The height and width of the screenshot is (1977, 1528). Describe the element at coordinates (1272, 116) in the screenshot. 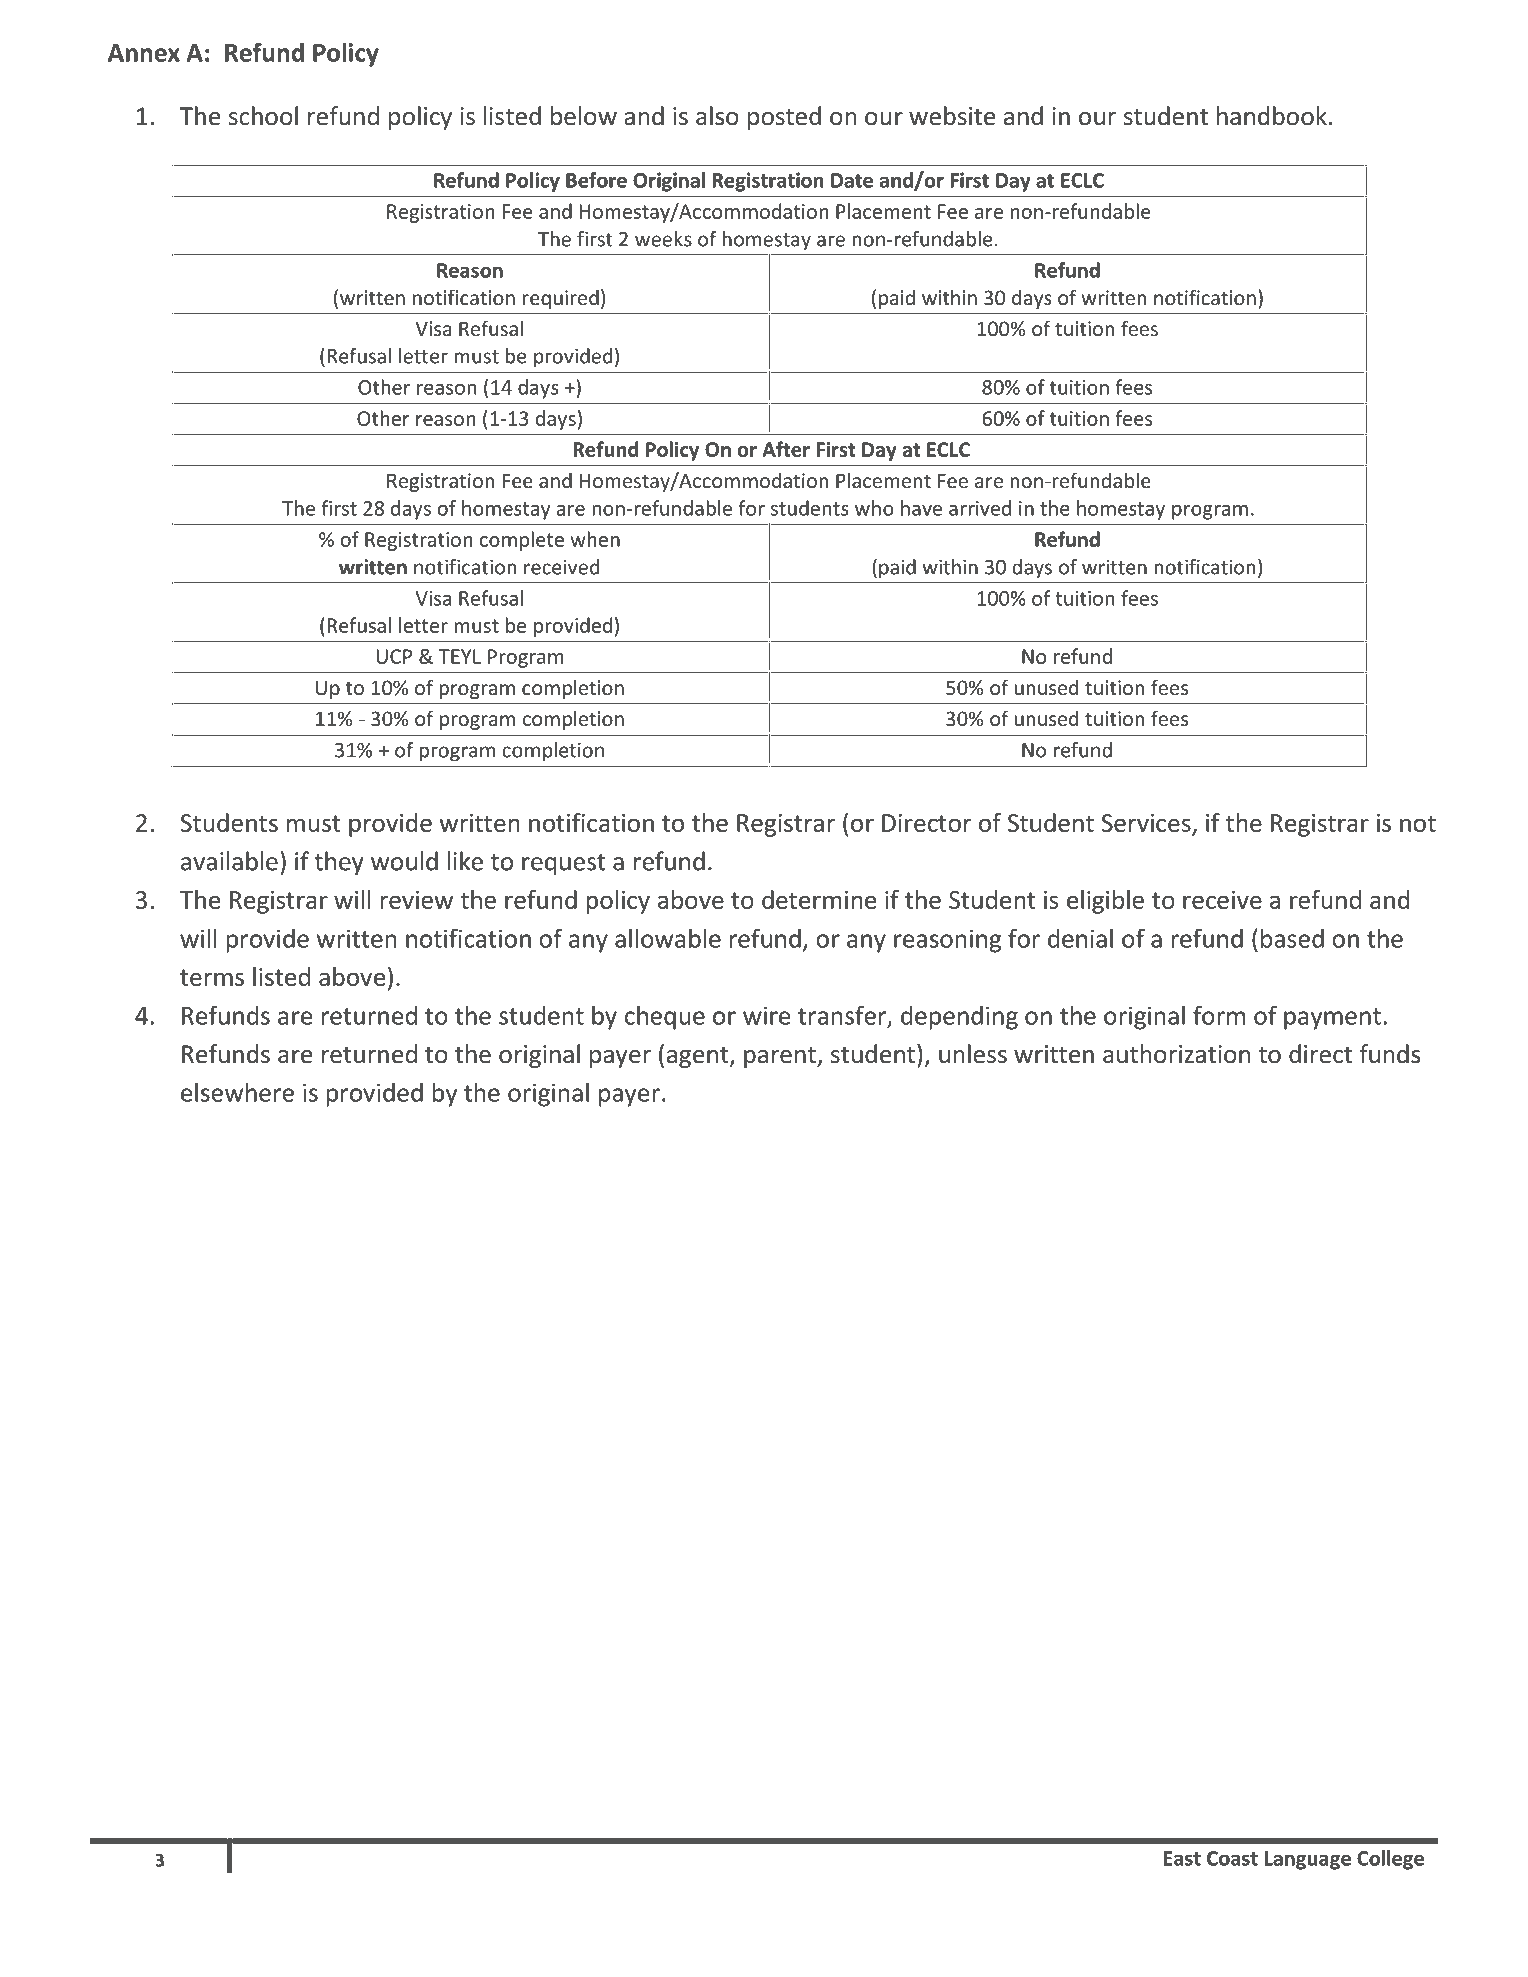

I see `handbook` at that location.
